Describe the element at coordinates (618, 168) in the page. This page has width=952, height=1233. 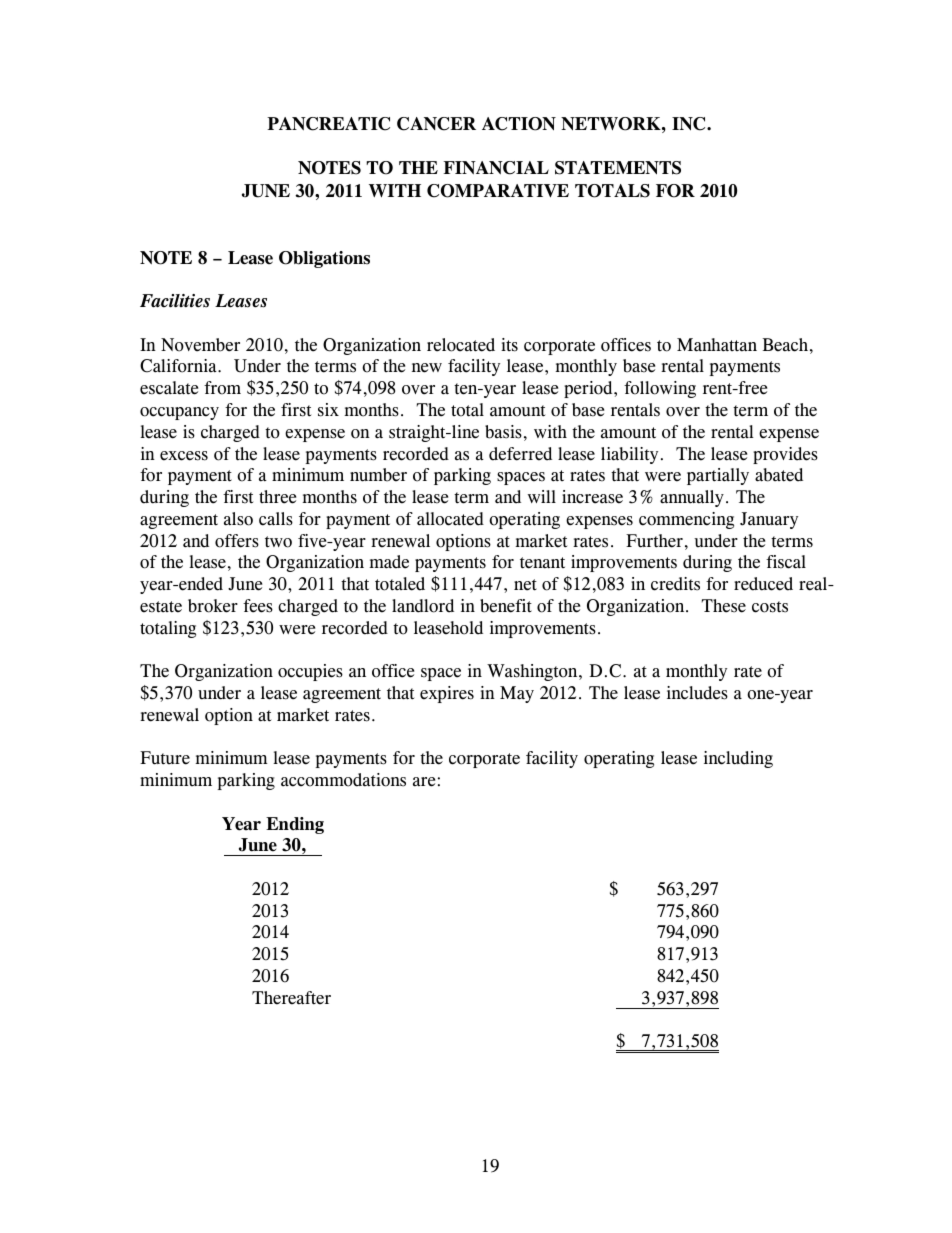
I see `STATEMENTS` at that location.
